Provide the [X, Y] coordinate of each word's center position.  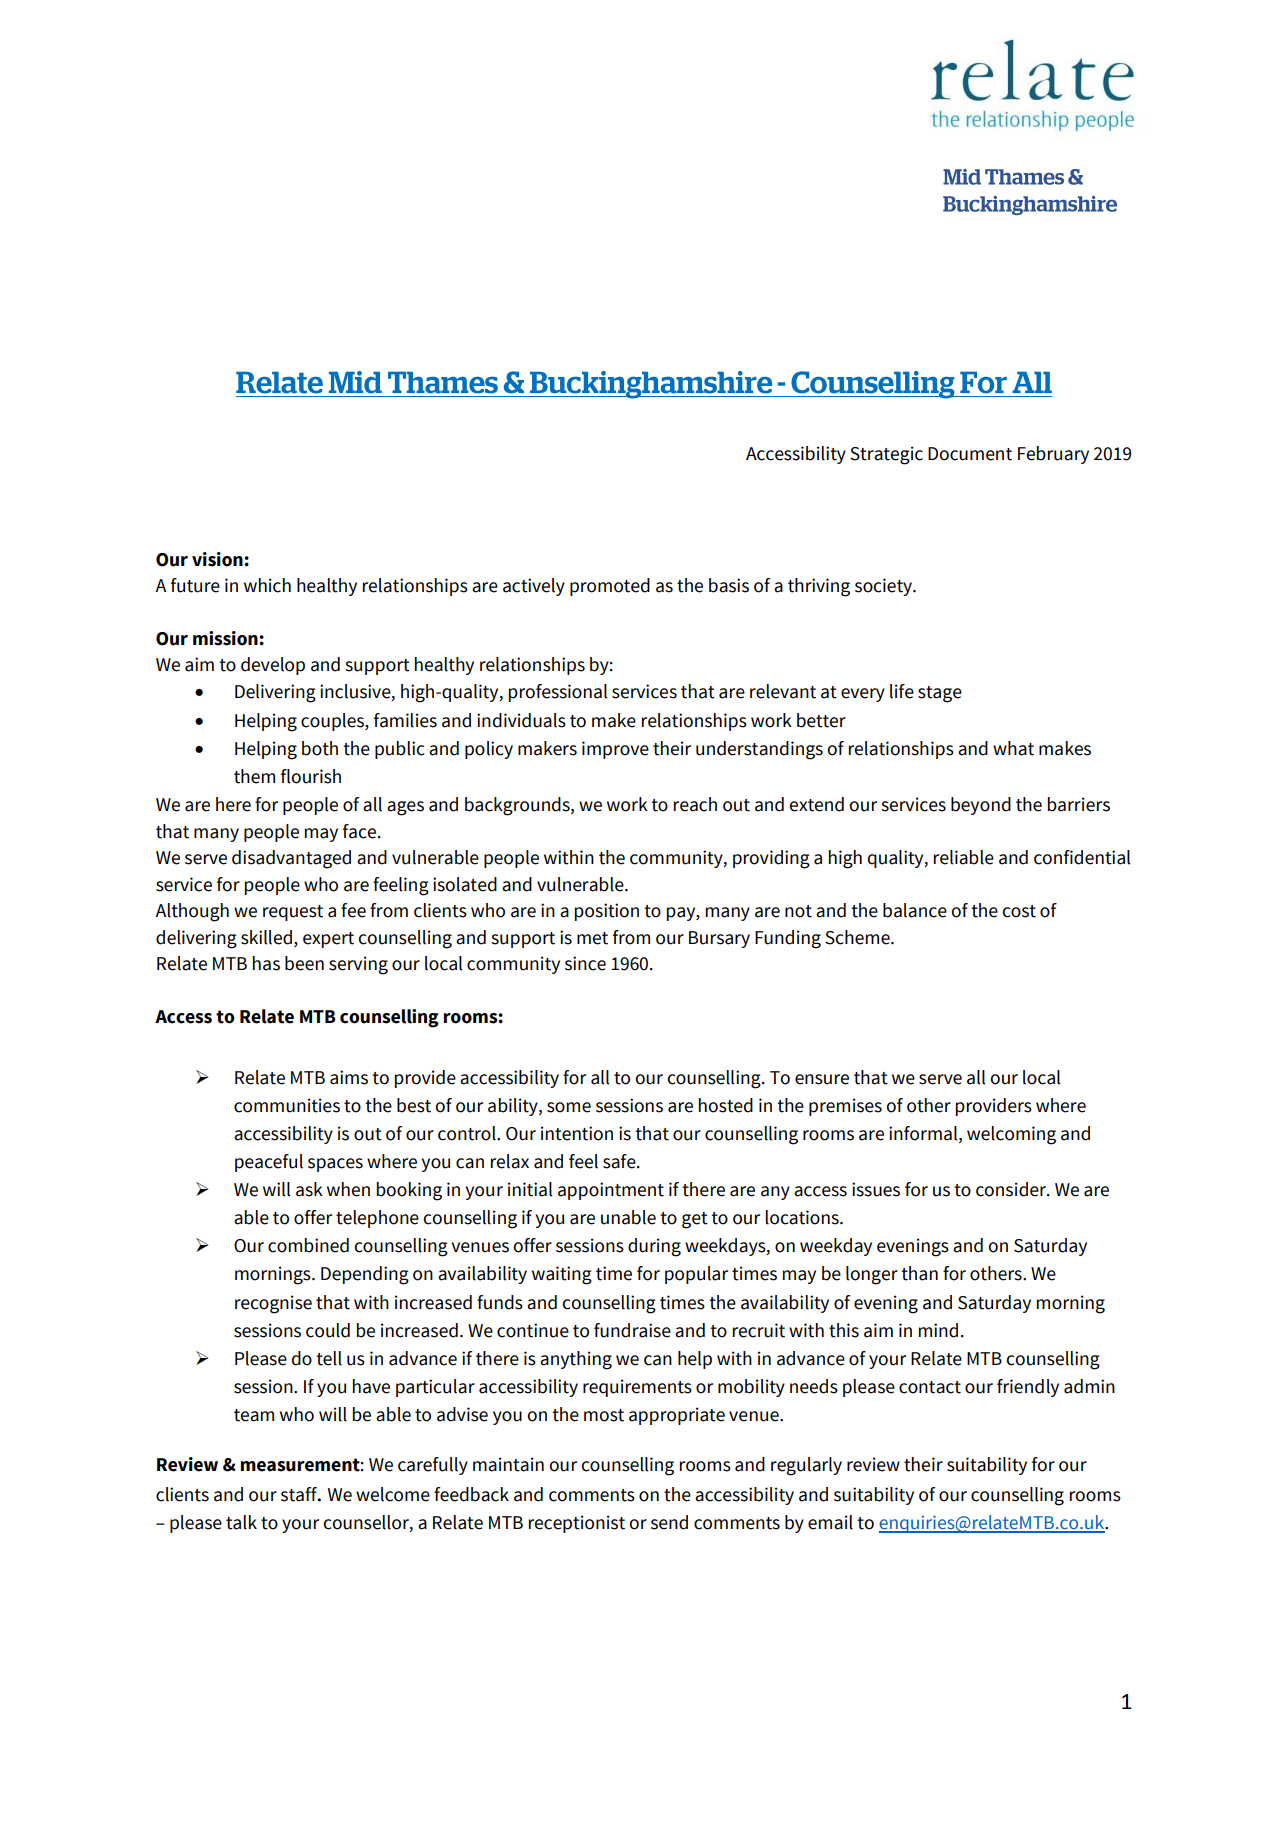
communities [287, 1105]
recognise [273, 1304]
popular [696, 1275]
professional [558, 693]
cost [1019, 911]
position [607, 912]
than [919, 1273]
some [569, 1107]
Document [970, 454]
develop [273, 666]
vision [218, 559]
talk [241, 1522]
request [293, 913]
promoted [610, 587]
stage [940, 694]
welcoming [1011, 1135]
